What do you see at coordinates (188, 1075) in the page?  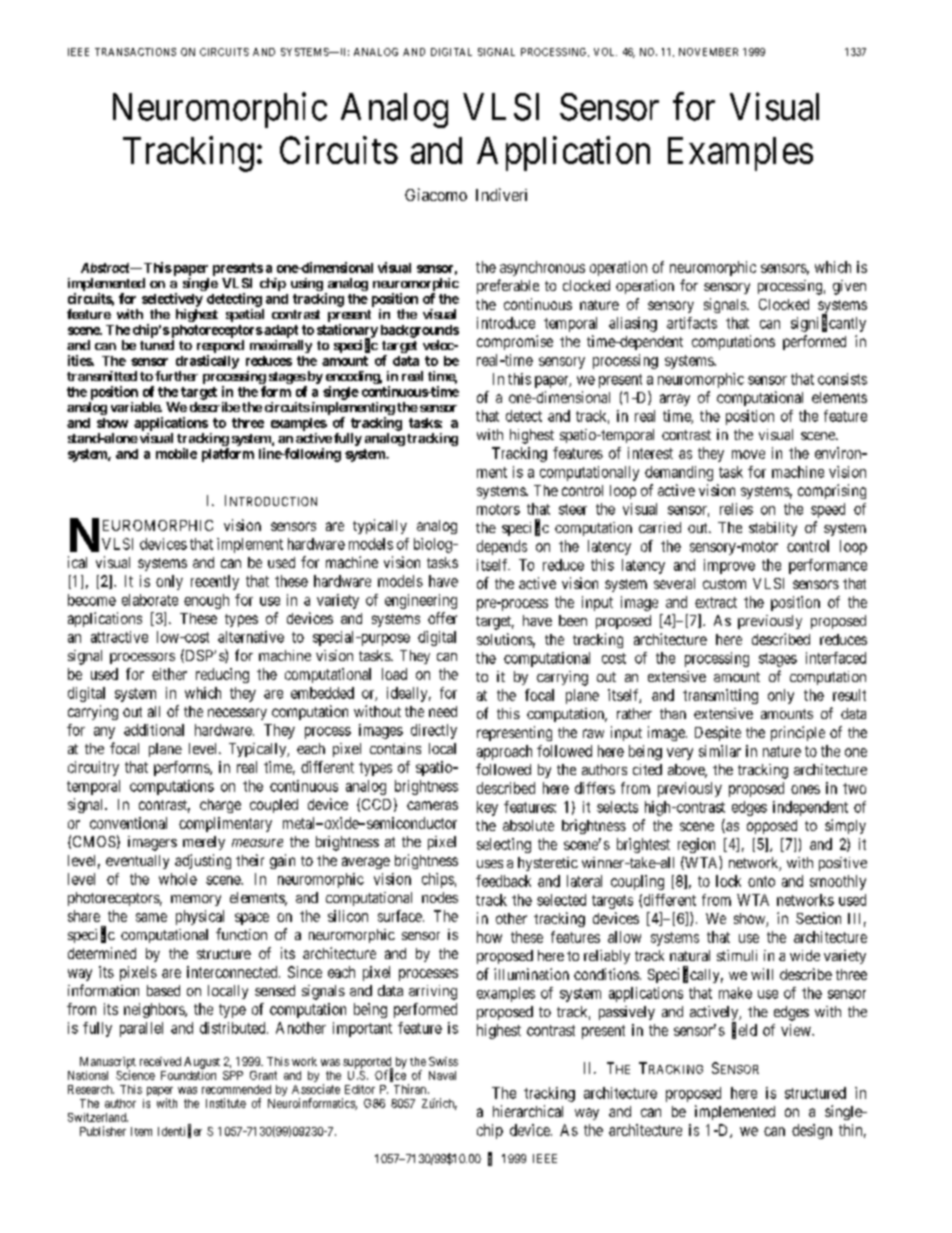 I see `Foundation` at bounding box center [188, 1075].
